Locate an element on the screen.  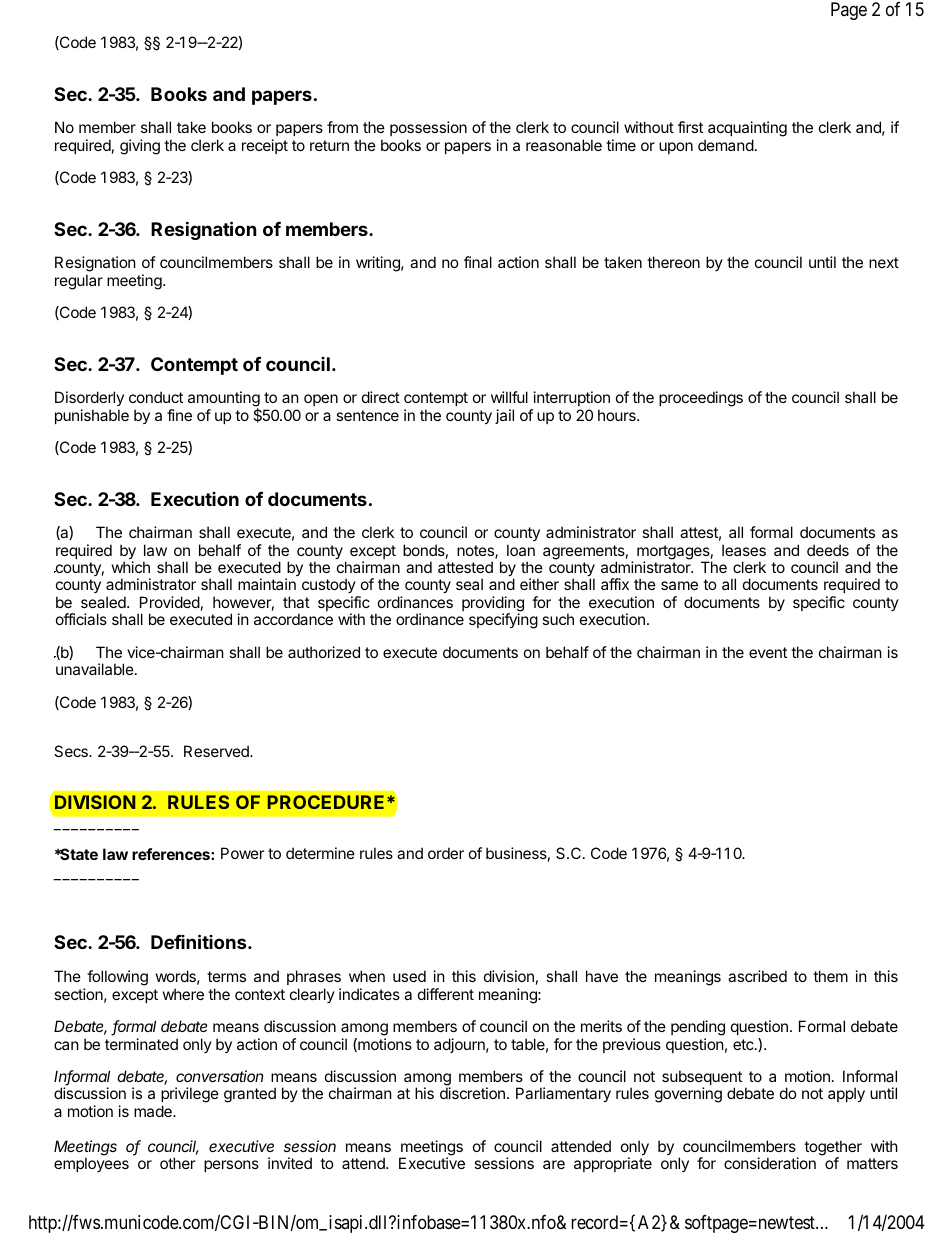
proceedings is located at coordinates (701, 399).
